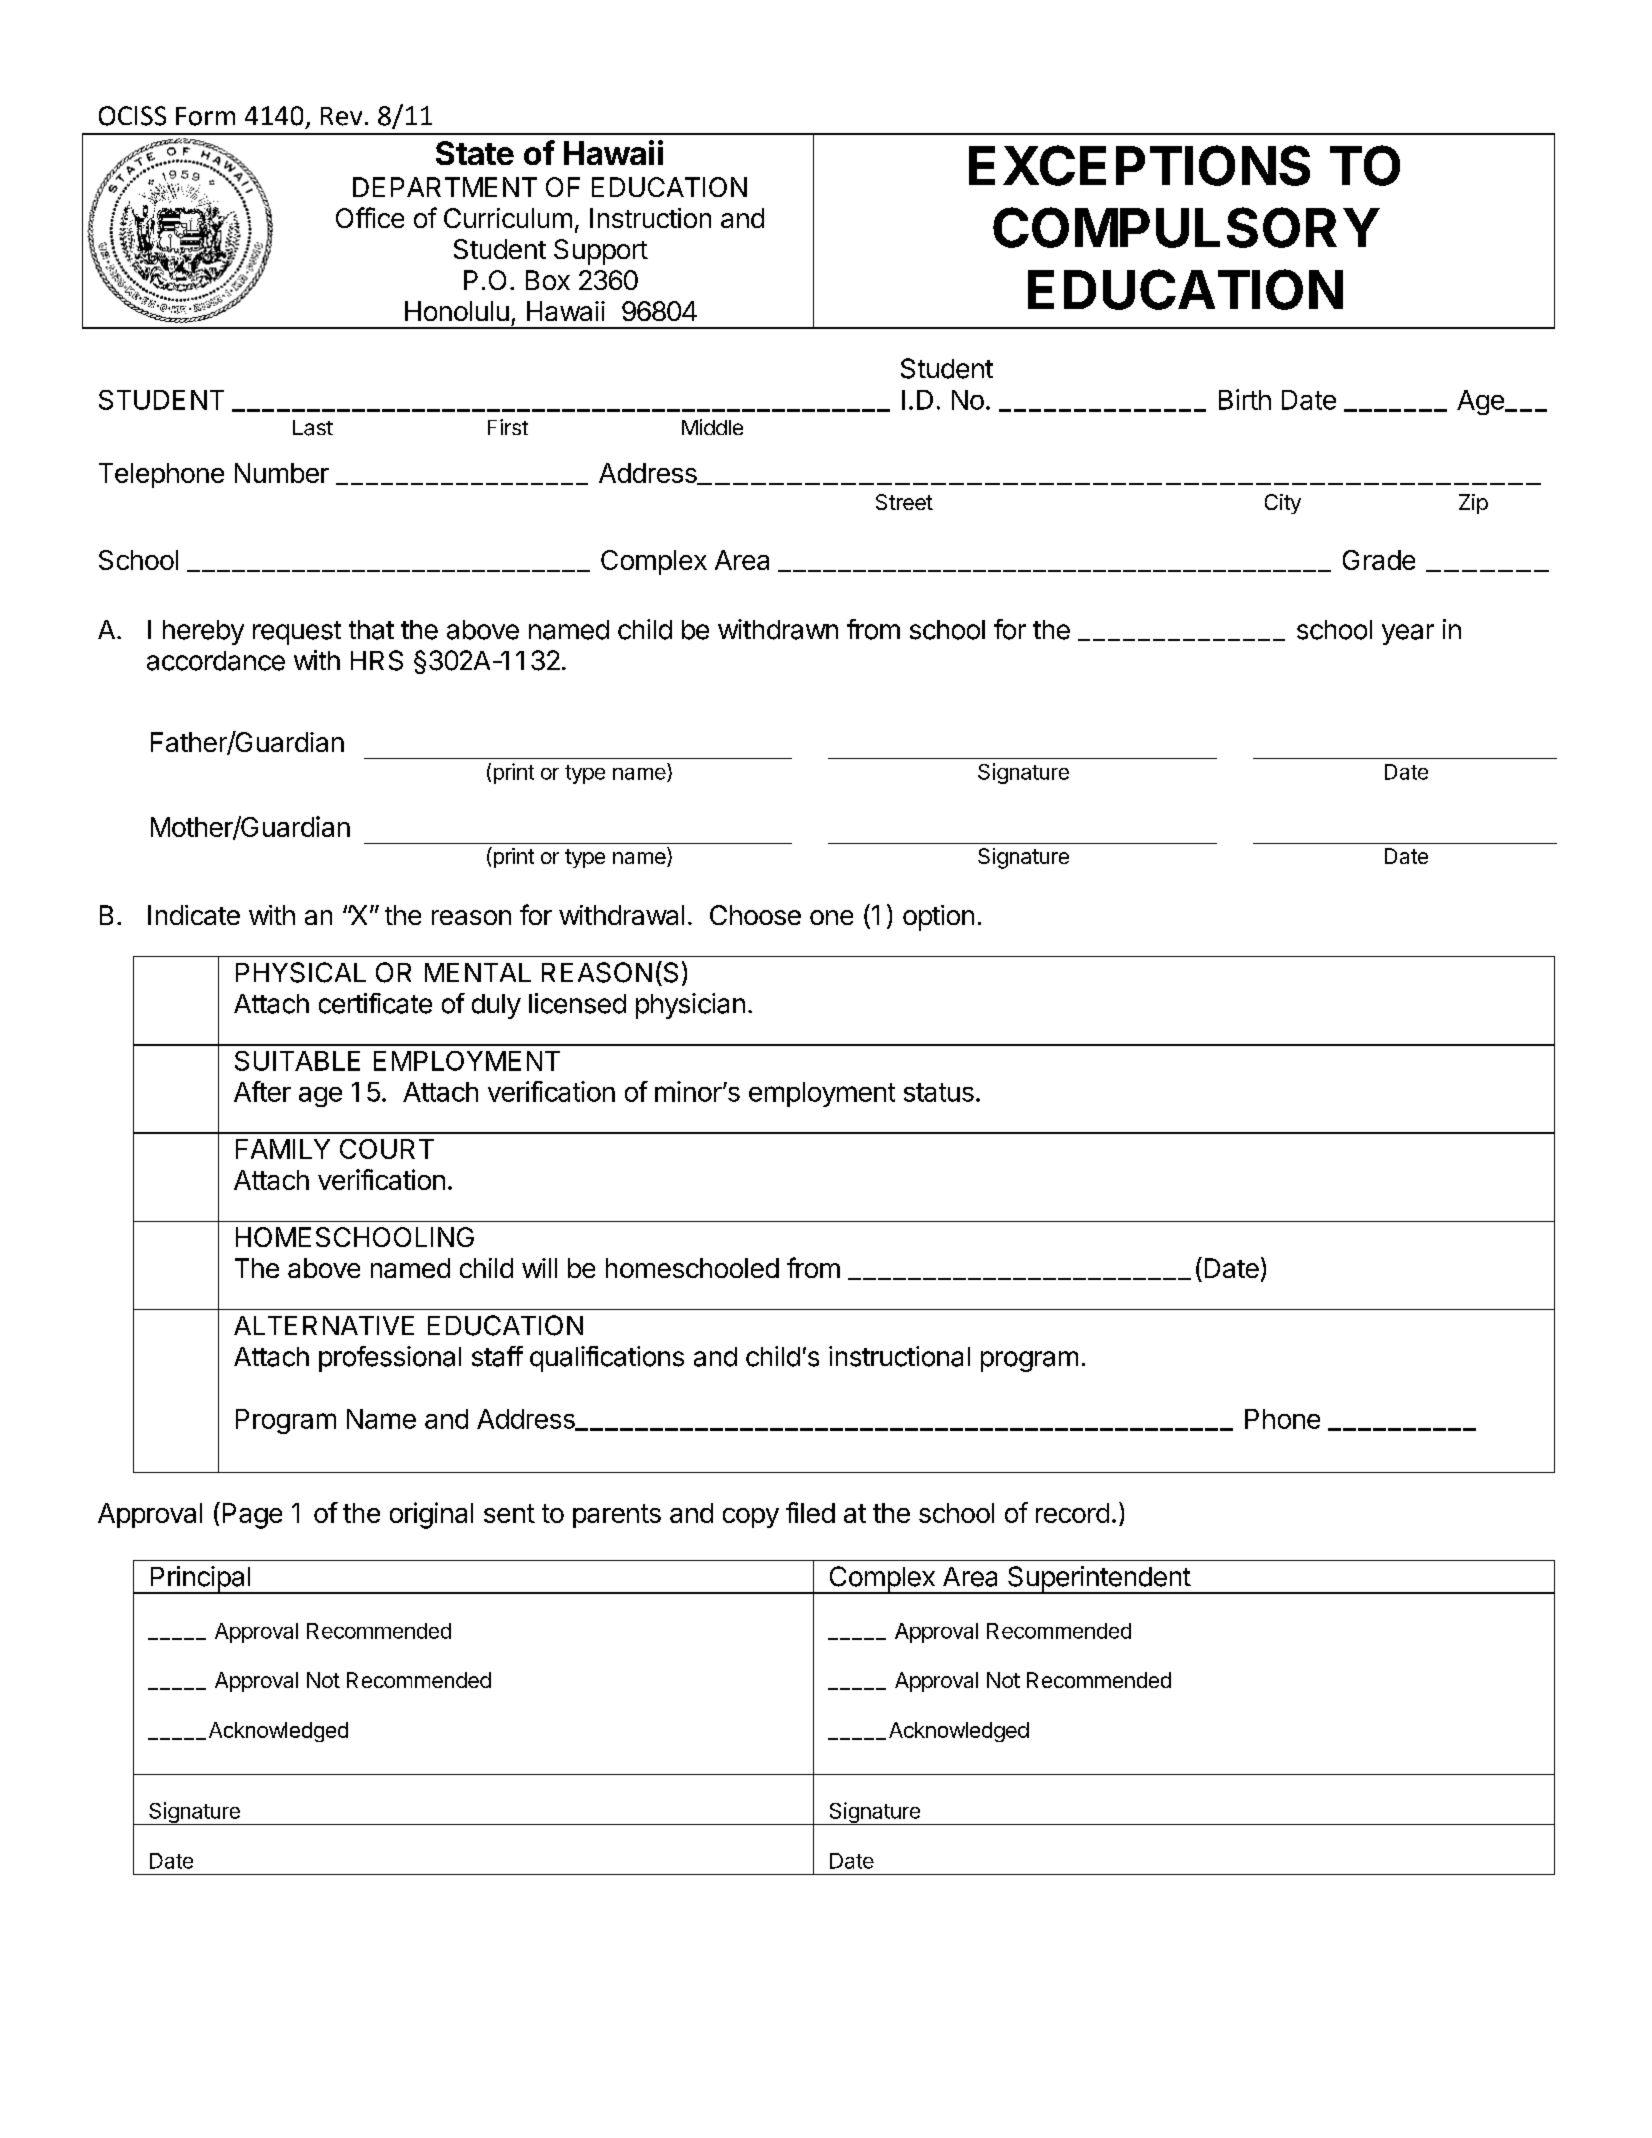  What do you see at coordinates (1099, 1580) in the image?
I see `Superintendent` at bounding box center [1099, 1580].
